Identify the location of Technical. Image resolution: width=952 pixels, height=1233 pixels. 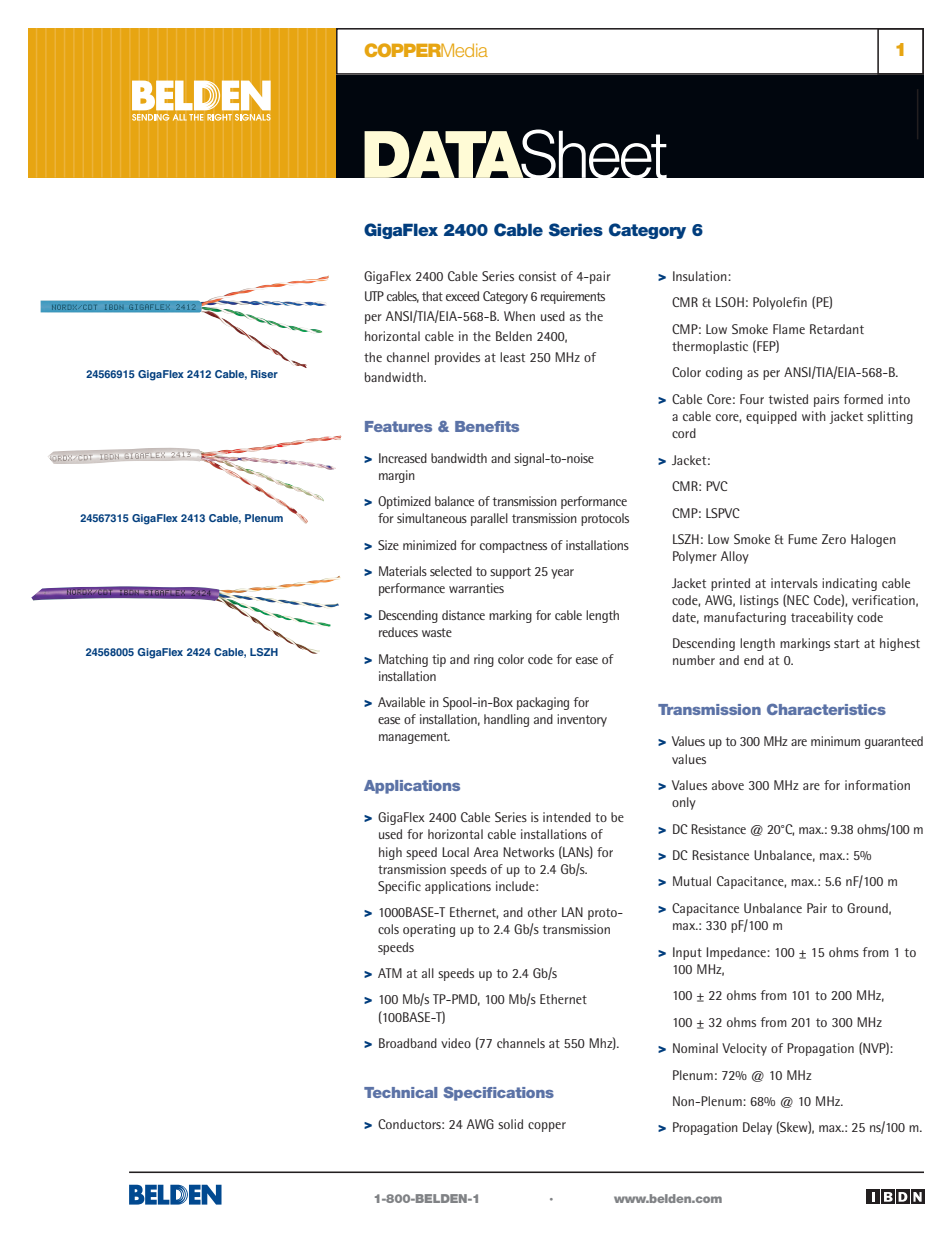
(401, 1092).
